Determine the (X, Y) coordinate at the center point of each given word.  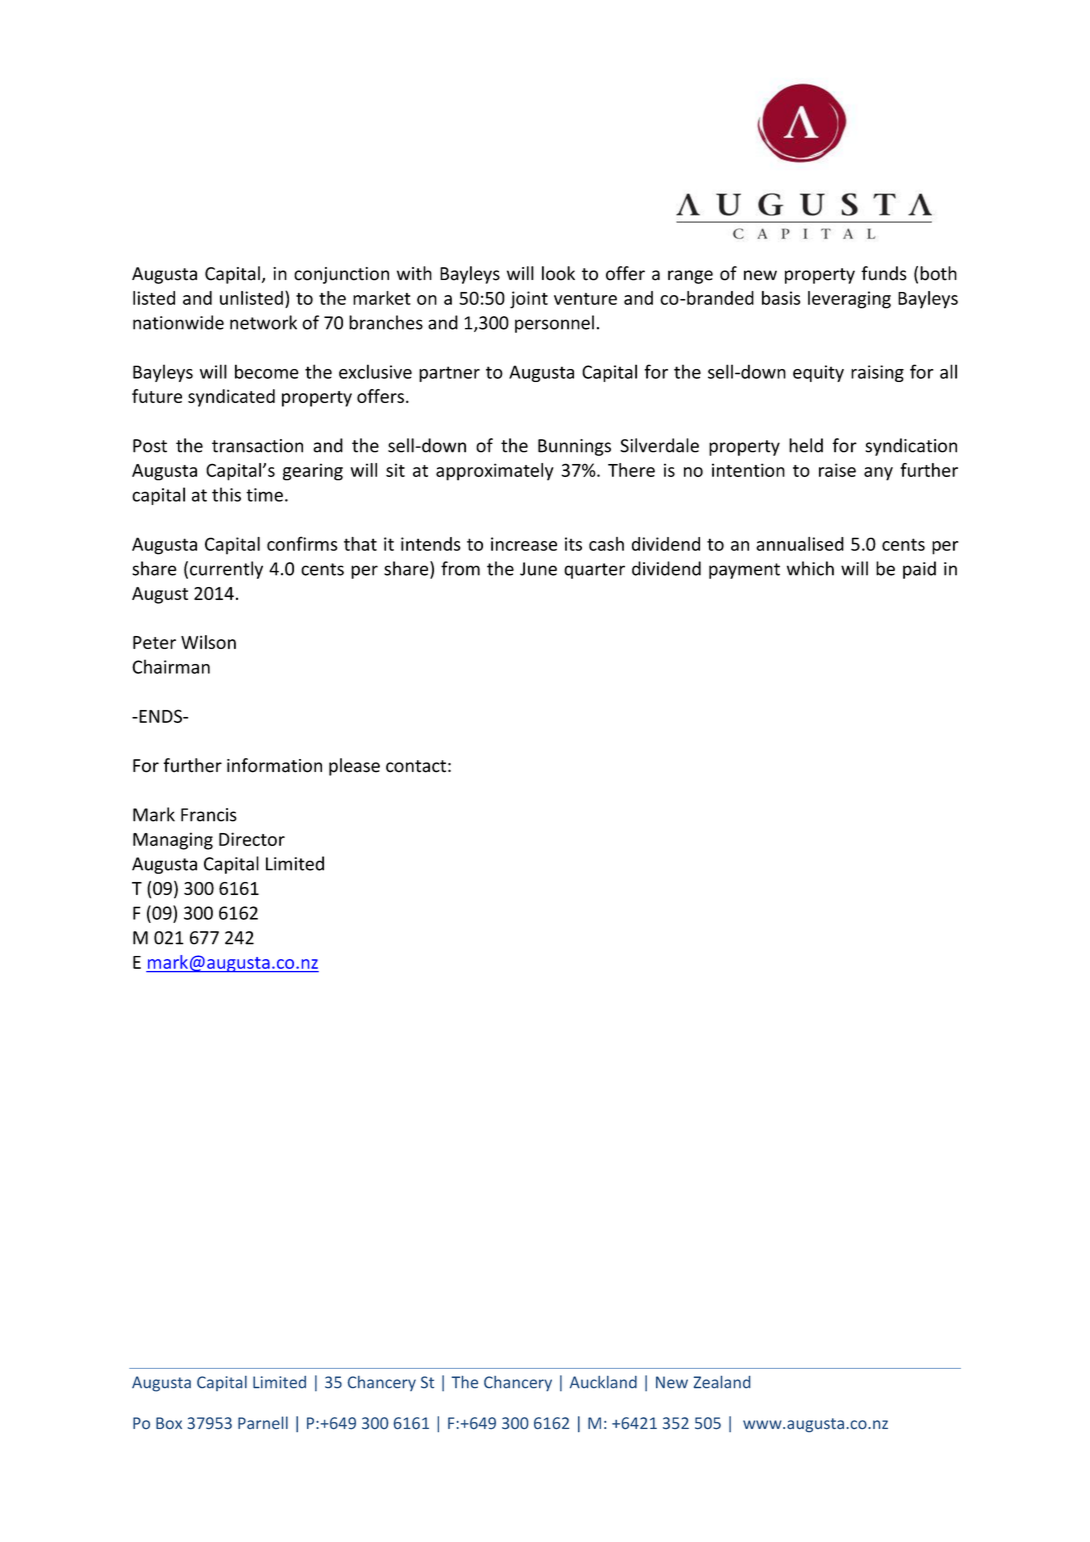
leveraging (849, 300)
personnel (554, 324)
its (573, 544)
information (274, 765)
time (264, 495)
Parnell (263, 1422)
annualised (800, 544)
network (263, 322)
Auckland (603, 1382)
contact (416, 766)
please (354, 767)
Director (252, 839)
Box (169, 1423)
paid (919, 570)
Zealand (722, 1382)
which (810, 568)
